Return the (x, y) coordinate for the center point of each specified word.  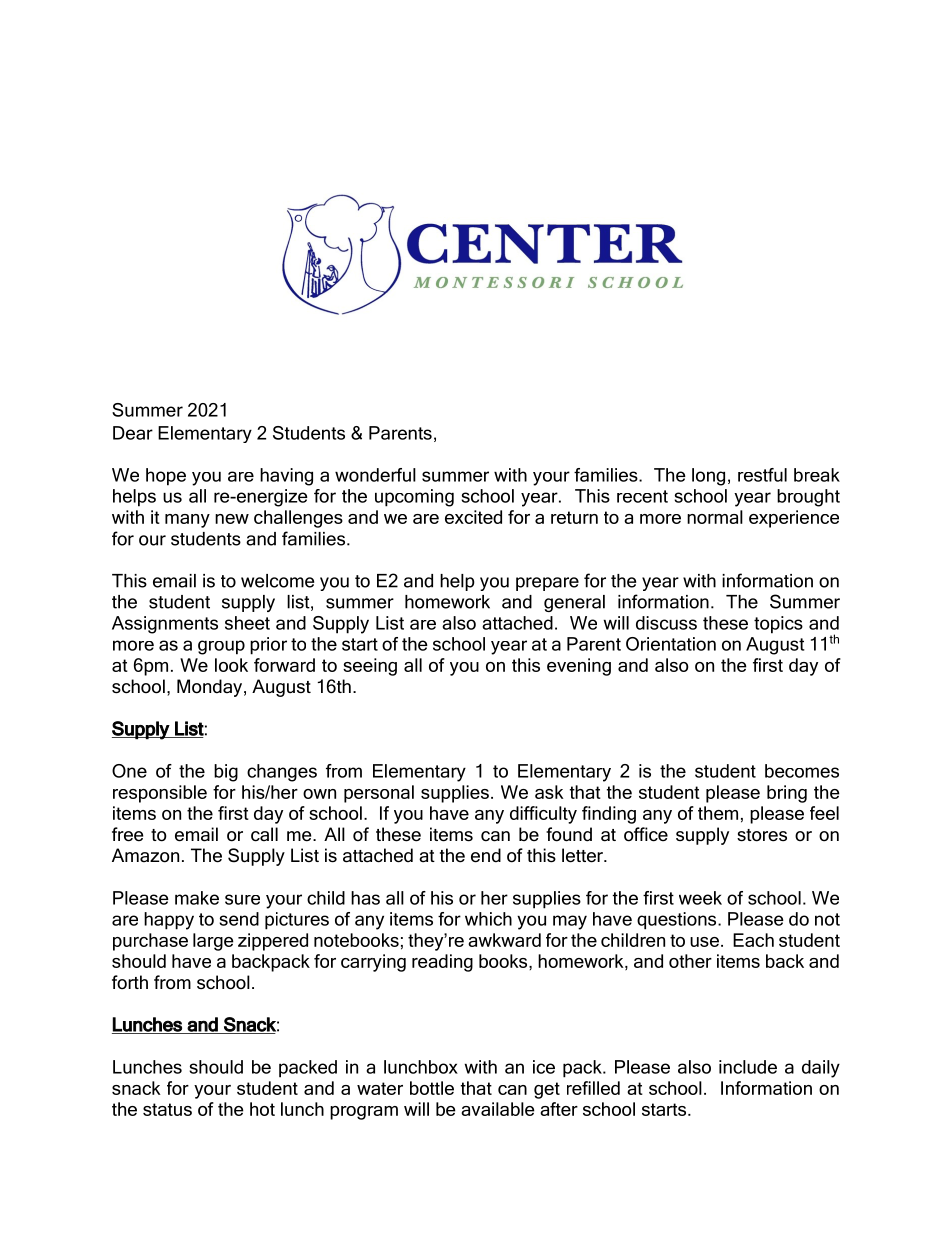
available (498, 1109)
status (167, 1109)
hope (166, 477)
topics (778, 625)
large (213, 942)
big (226, 773)
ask (549, 792)
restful (762, 475)
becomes (802, 771)
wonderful (375, 475)
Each (753, 940)
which (488, 919)
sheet (247, 623)
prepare (547, 584)
